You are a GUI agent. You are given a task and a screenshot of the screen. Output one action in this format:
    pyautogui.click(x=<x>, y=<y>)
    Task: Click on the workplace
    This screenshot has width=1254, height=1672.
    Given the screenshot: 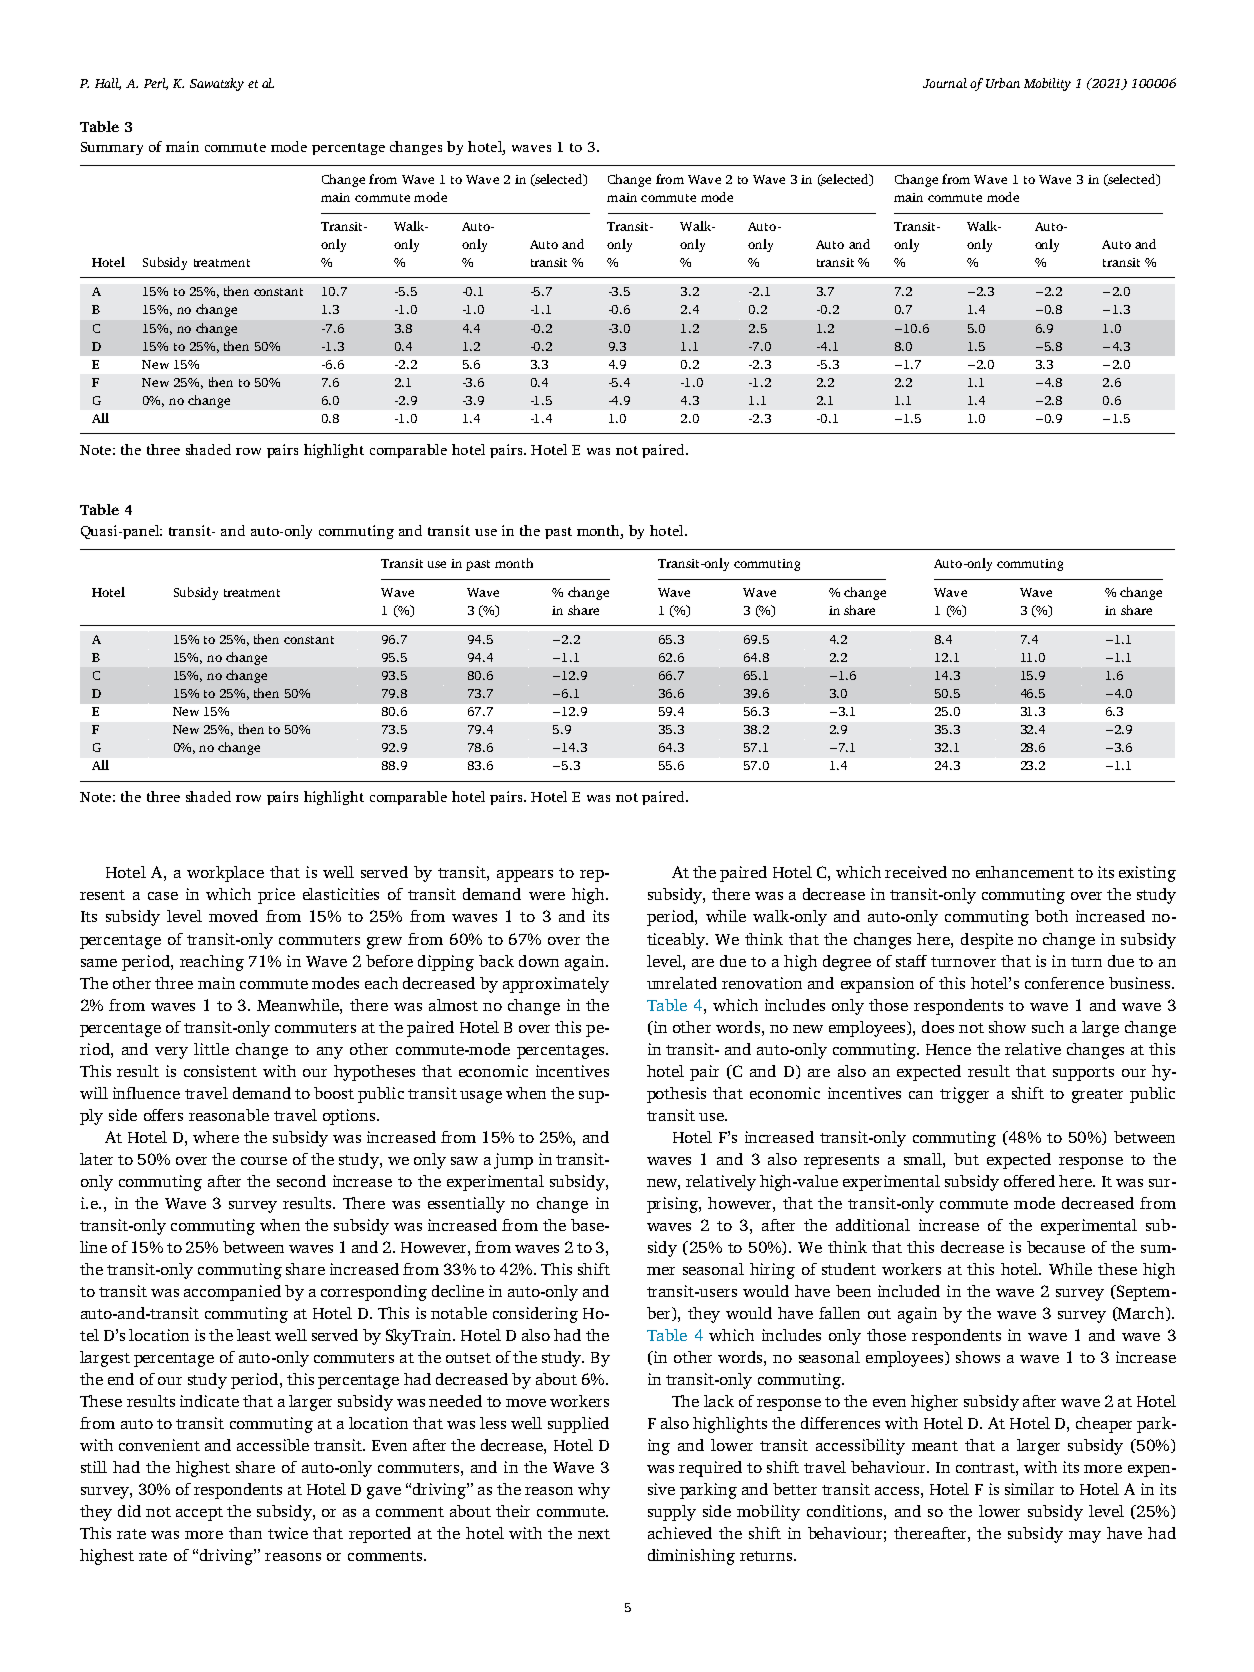 What is the action you would take?
    pyautogui.click(x=225, y=874)
